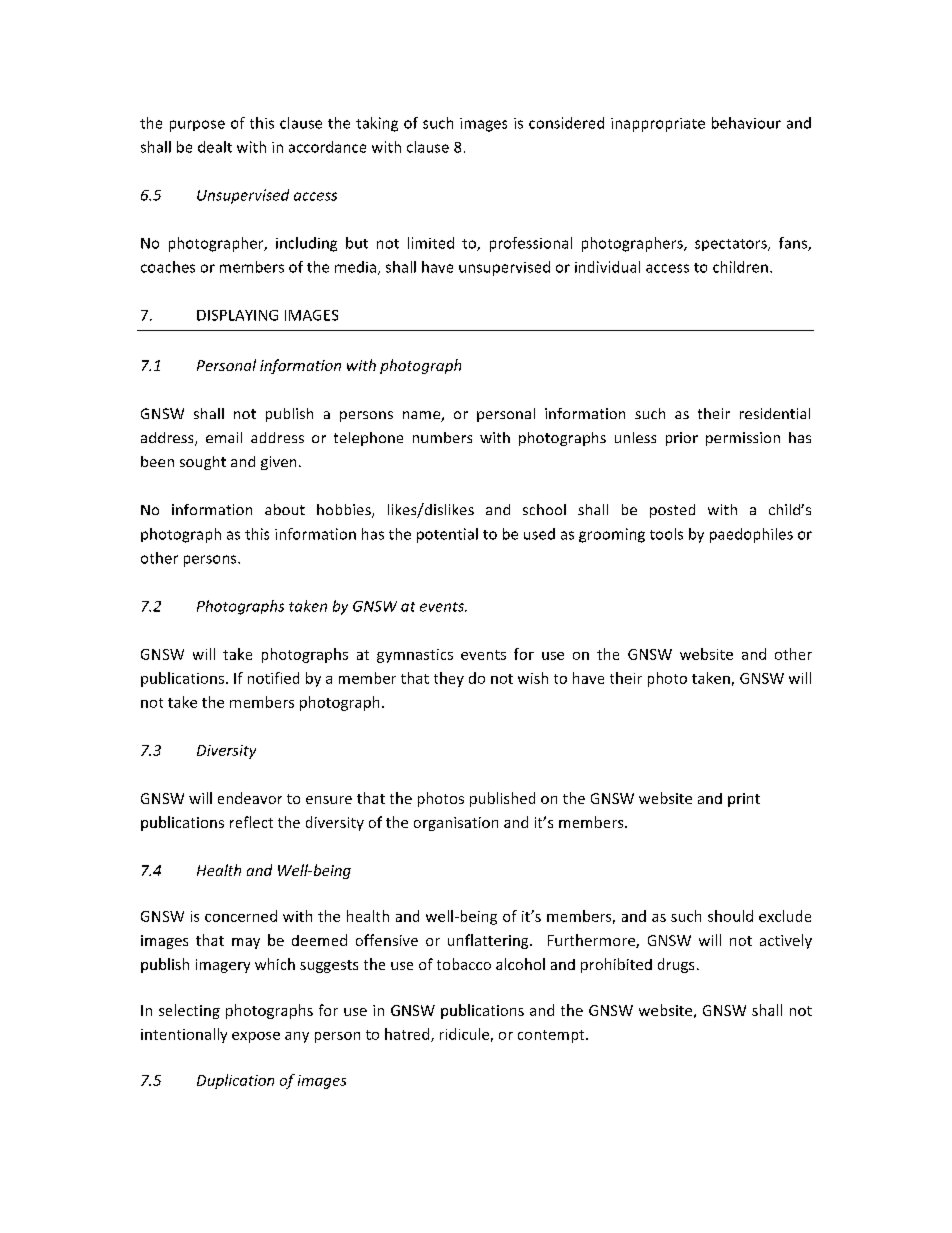  Describe the element at coordinates (566, 123) in the image. I see `considered` at that location.
